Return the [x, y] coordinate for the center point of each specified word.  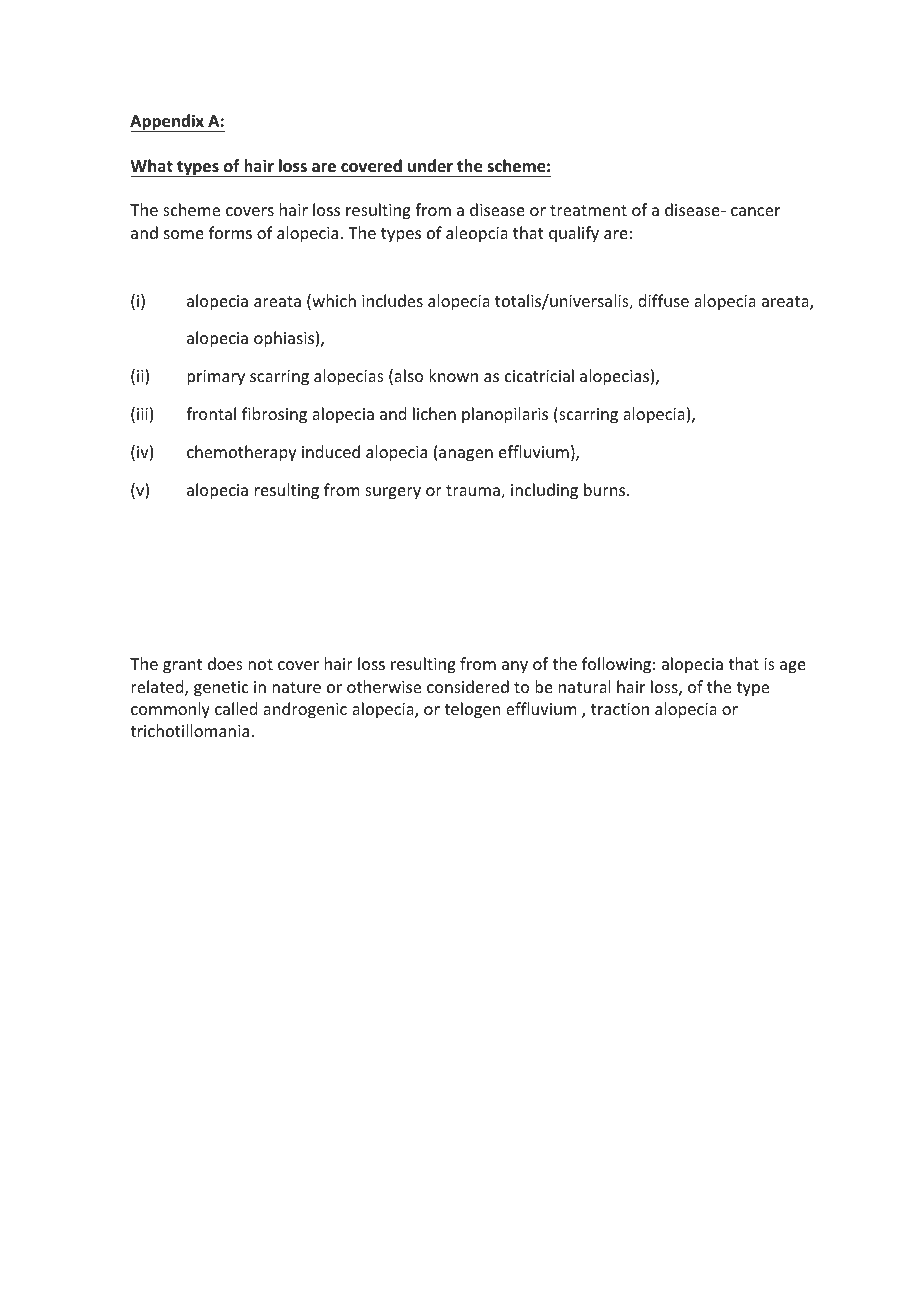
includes [392, 300]
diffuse [663, 300]
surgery [393, 493]
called [236, 708]
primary [216, 378]
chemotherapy [242, 453]
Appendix [168, 123]
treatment [588, 210]
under [430, 165]
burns [606, 489]
